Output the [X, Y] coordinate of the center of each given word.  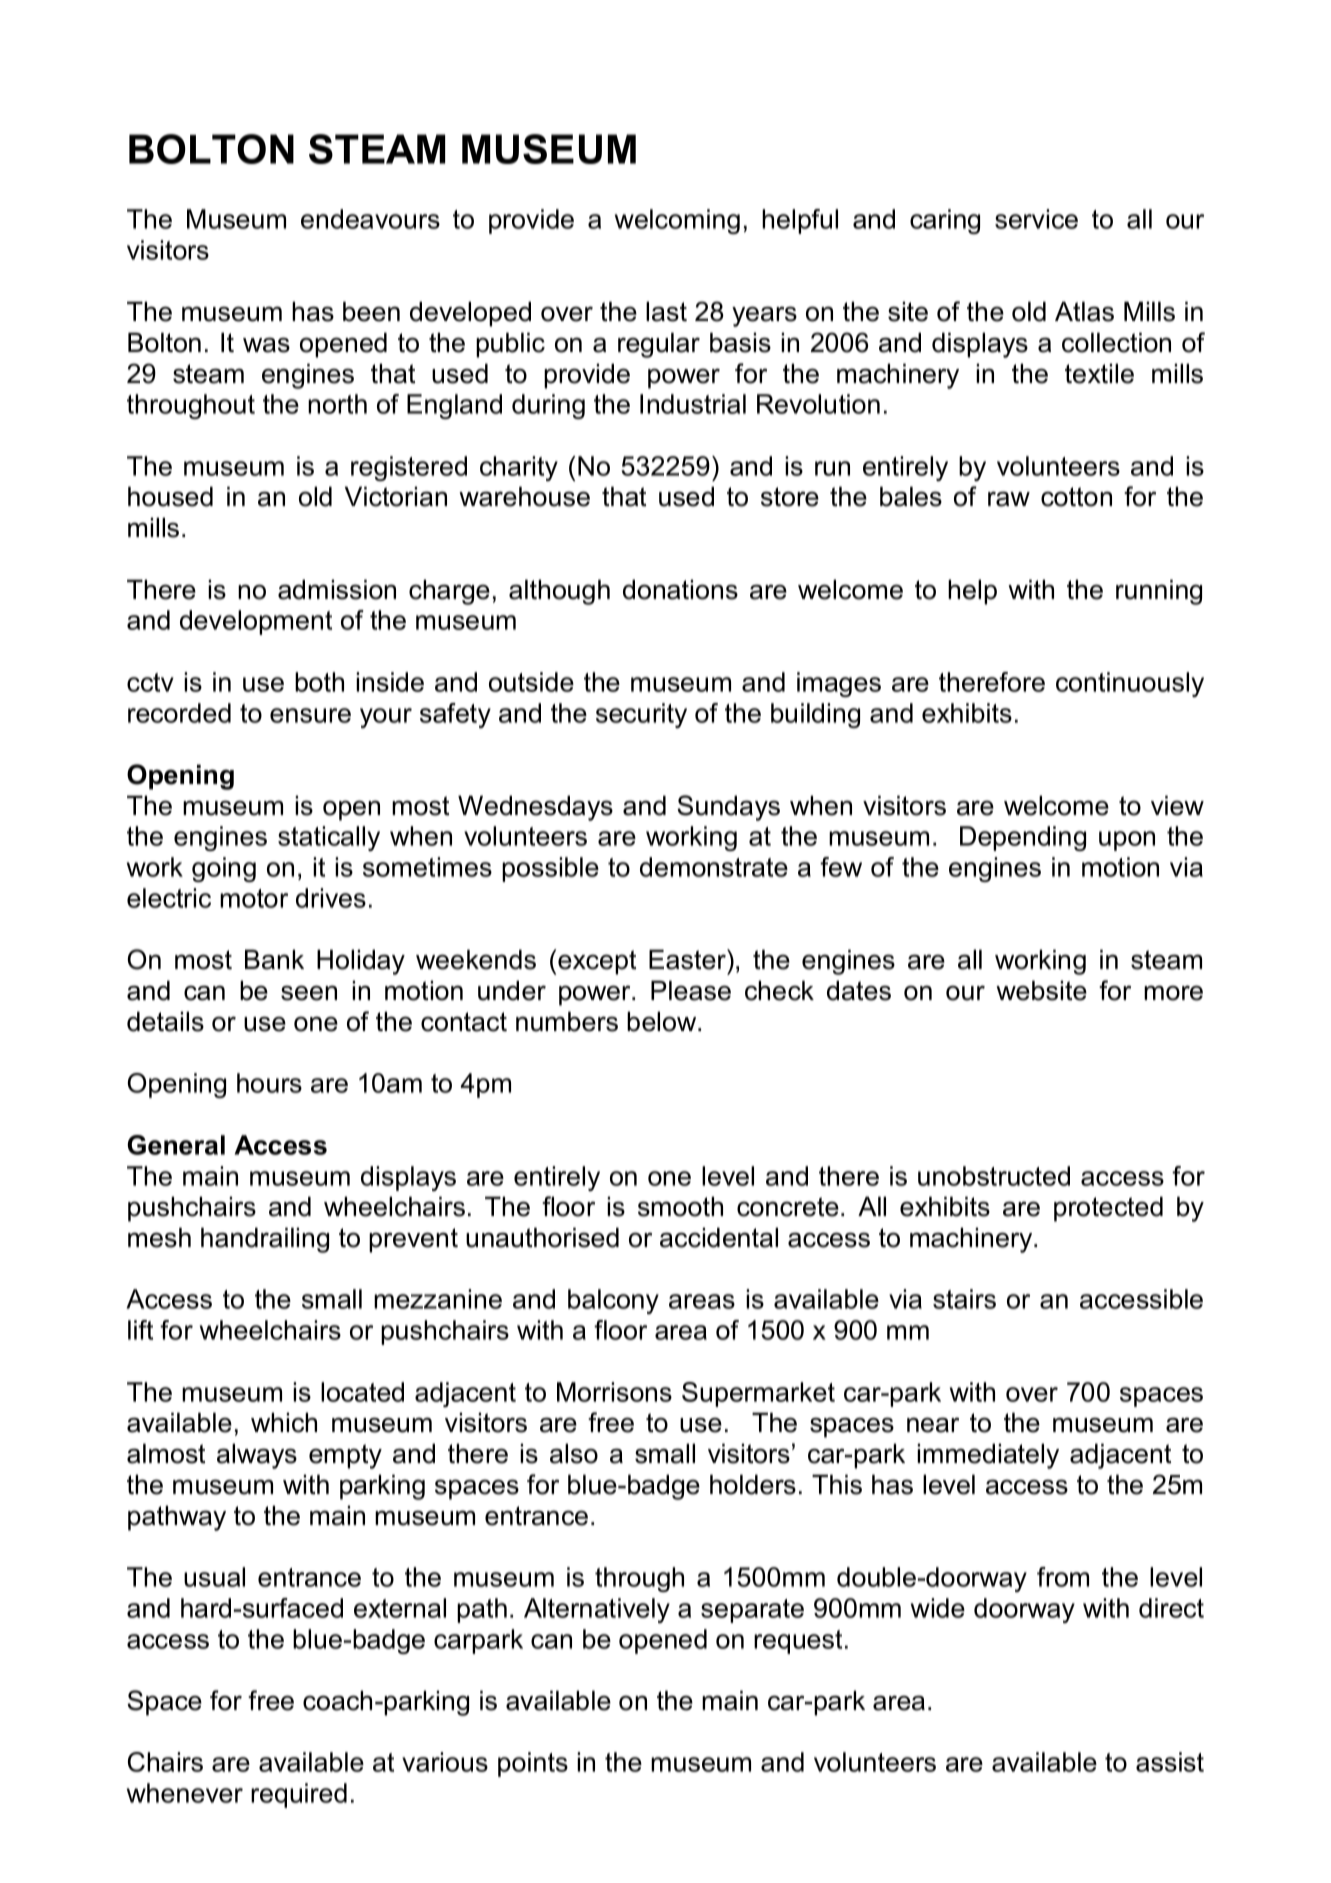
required [299, 1795]
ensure [310, 715]
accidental [719, 1237]
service [1036, 219]
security [641, 715]
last [666, 311]
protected [1108, 1209]
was [266, 345]
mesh [159, 1237]
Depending [1023, 838]
